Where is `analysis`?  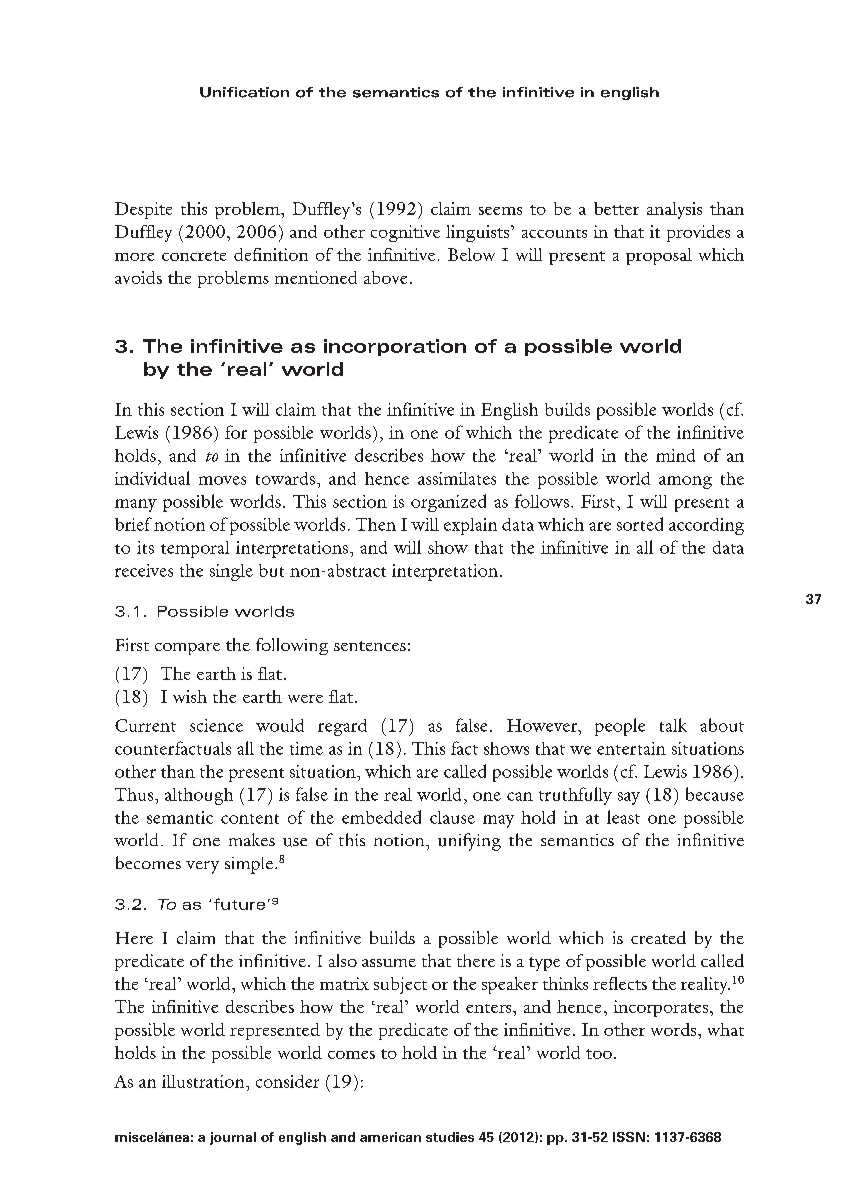 analysis is located at coordinates (674, 210).
